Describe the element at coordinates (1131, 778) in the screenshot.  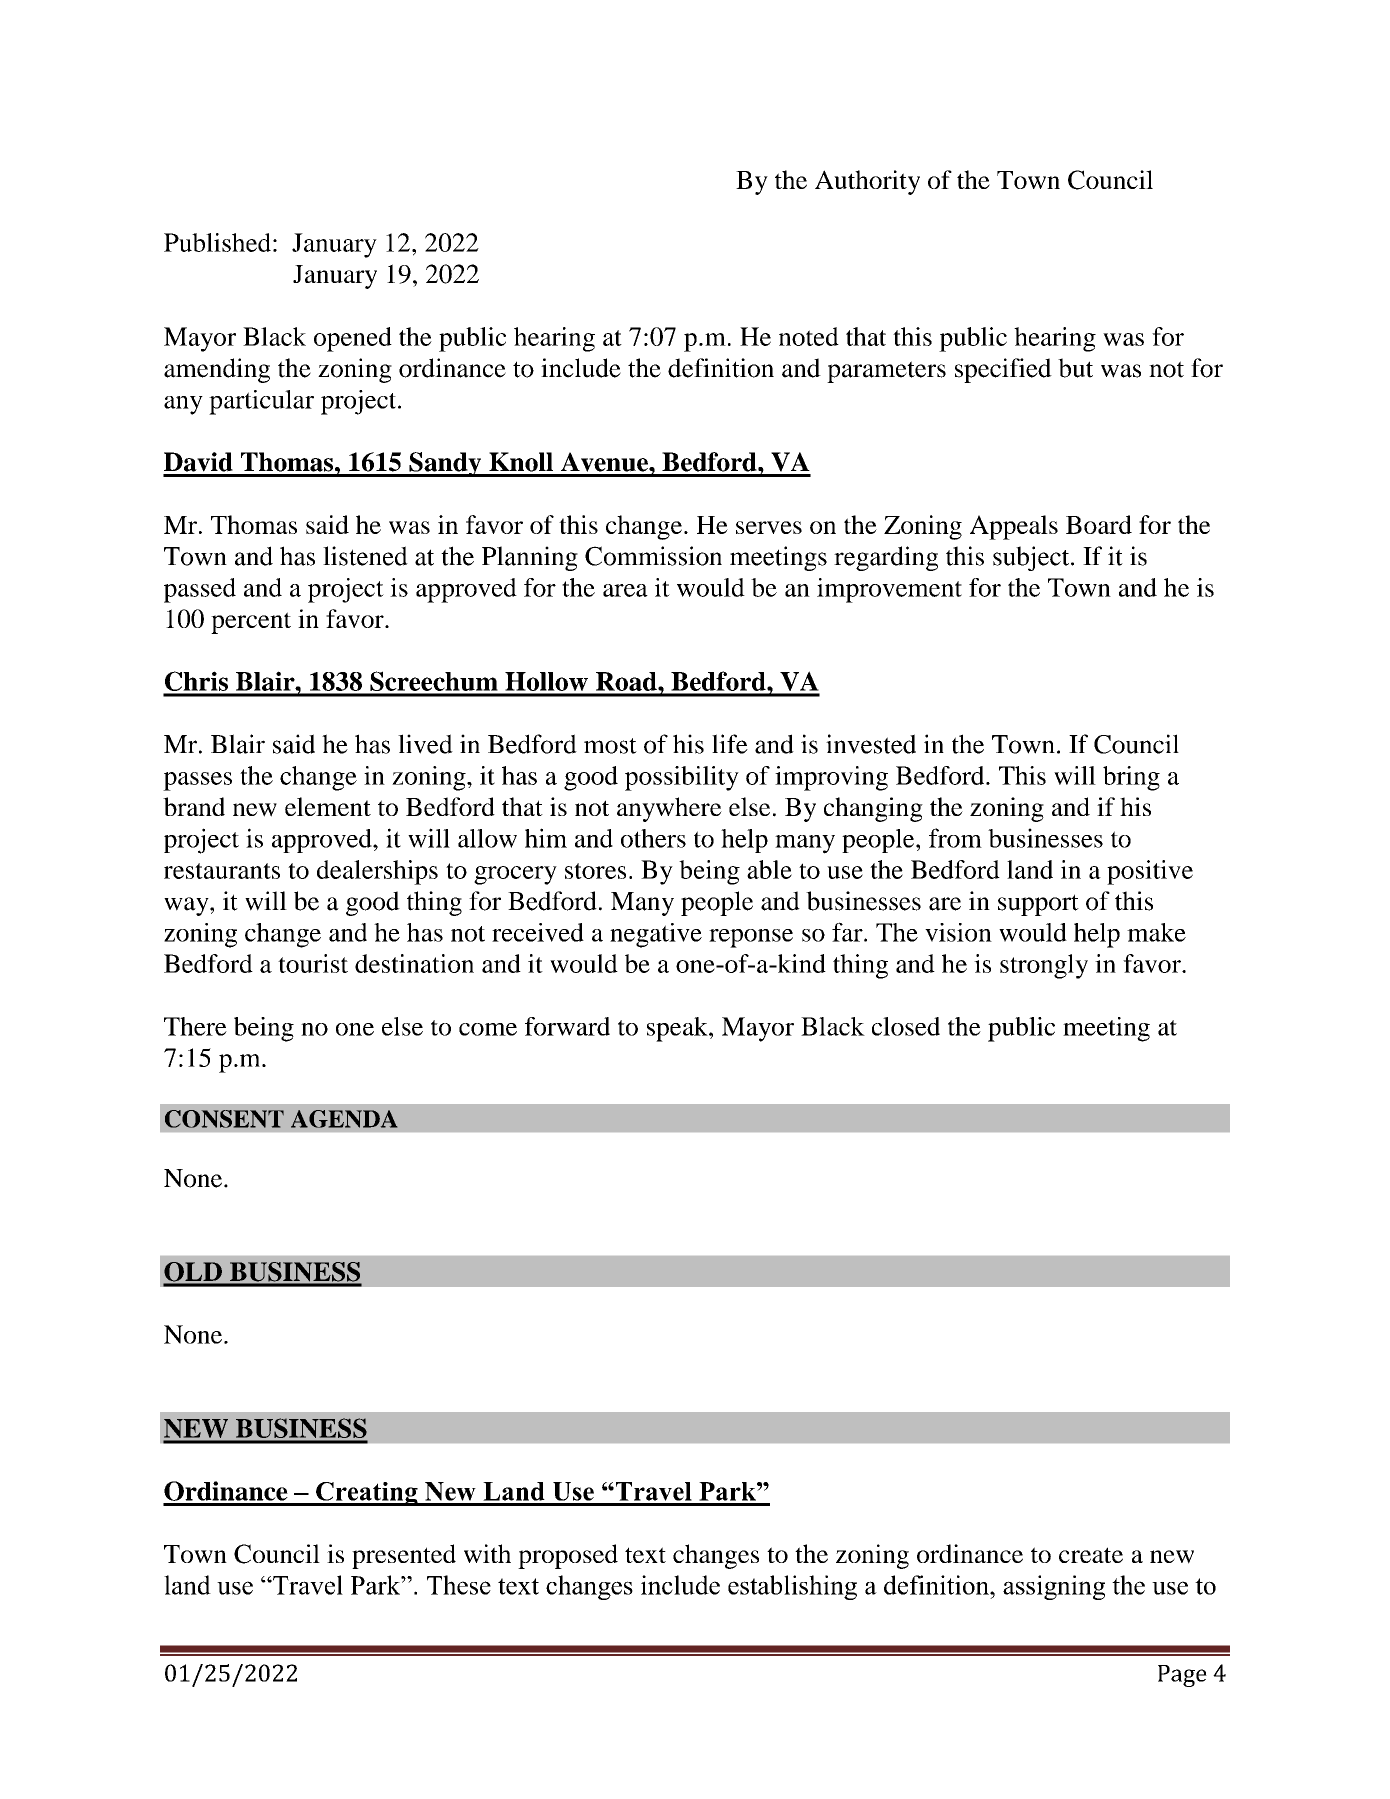
I see `bring` at that location.
